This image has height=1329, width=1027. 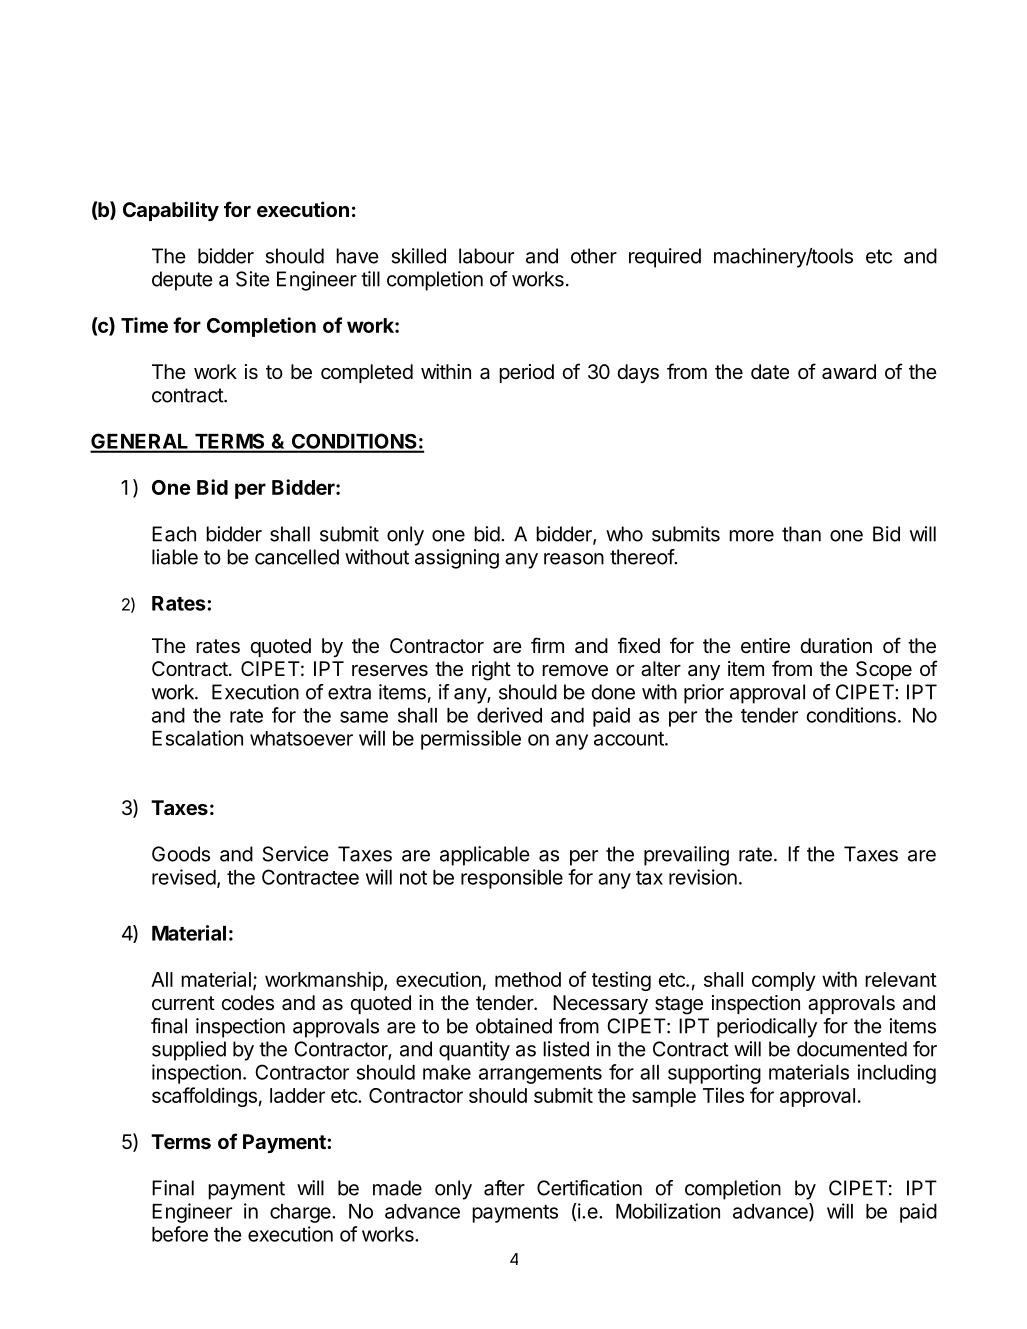 What do you see at coordinates (253, 279) in the image?
I see `Site` at bounding box center [253, 279].
